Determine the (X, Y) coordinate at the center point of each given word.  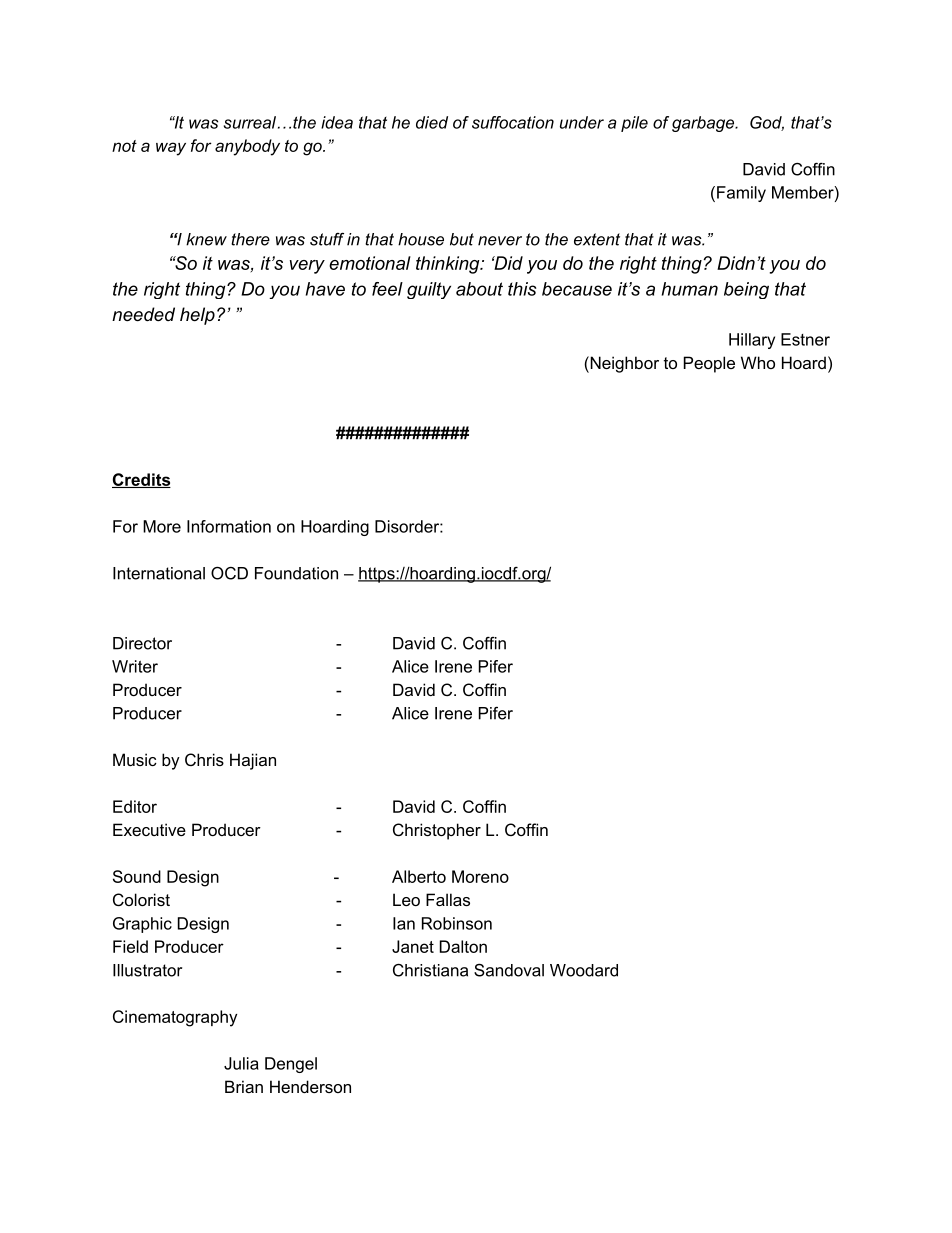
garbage (704, 124)
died (432, 122)
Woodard (584, 970)
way (171, 149)
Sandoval (509, 970)
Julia (241, 1063)
